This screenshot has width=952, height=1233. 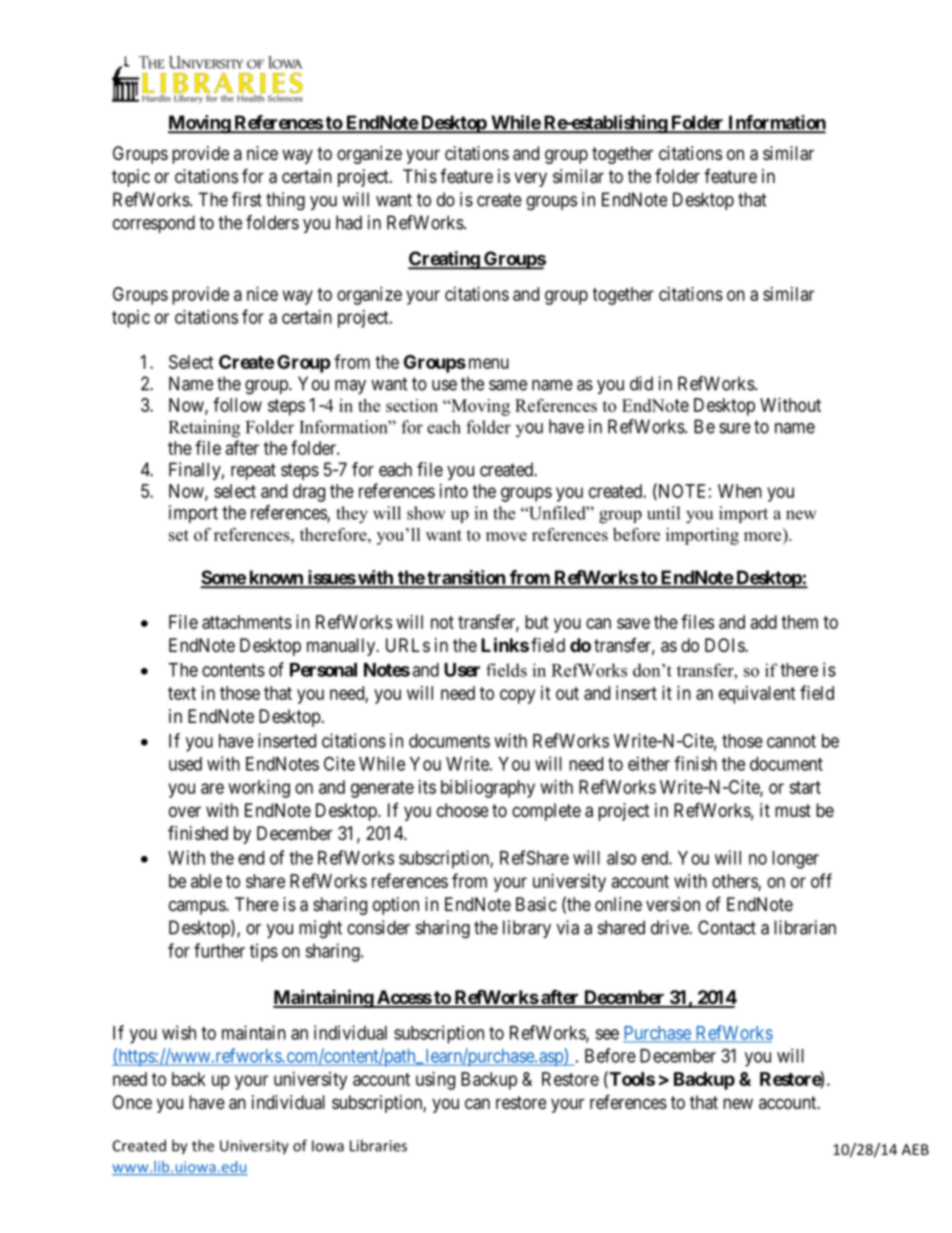 I want to click on off, so click(x=821, y=880).
